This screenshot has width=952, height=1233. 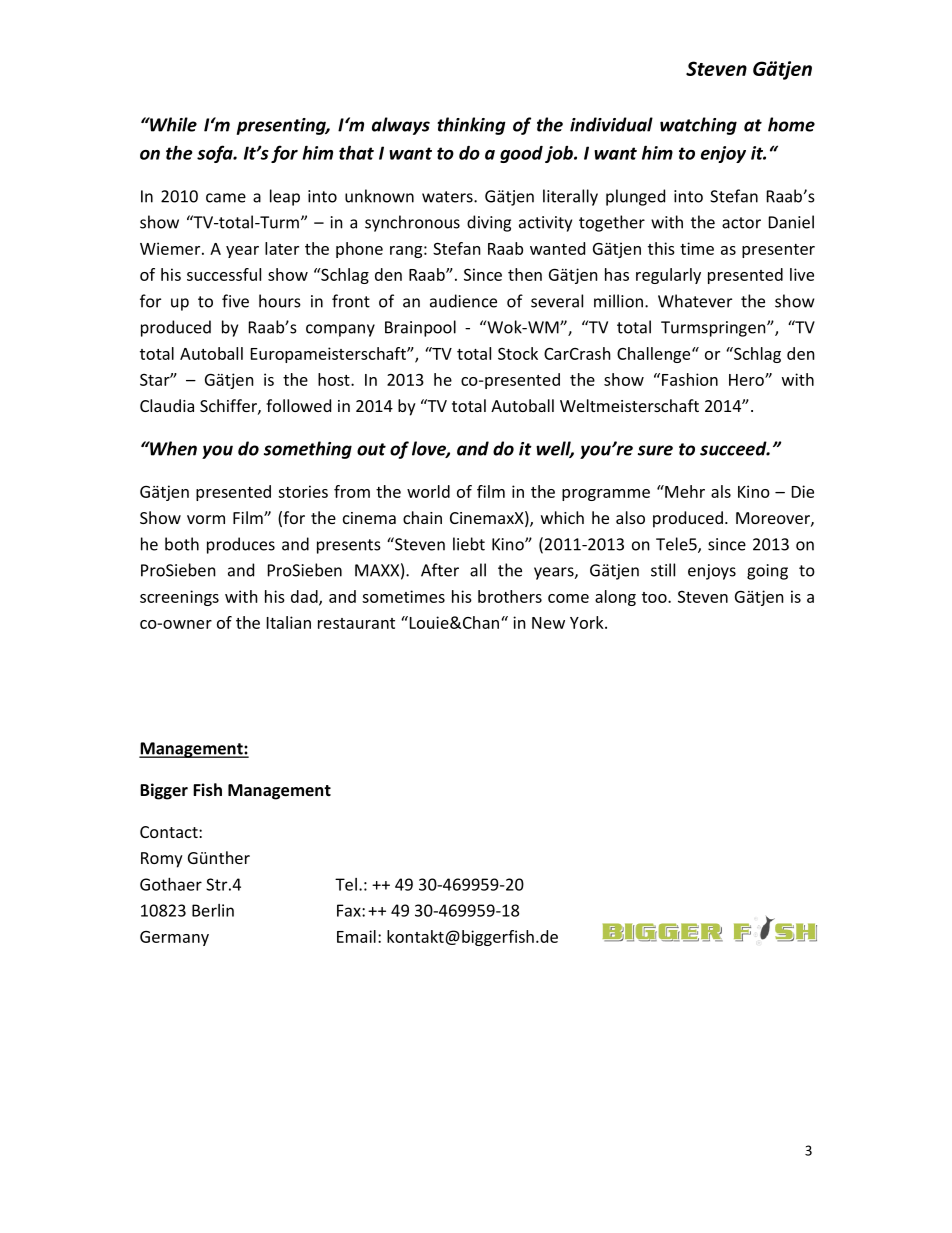 What do you see at coordinates (213, 910) in the screenshot?
I see `Berlin` at bounding box center [213, 910].
